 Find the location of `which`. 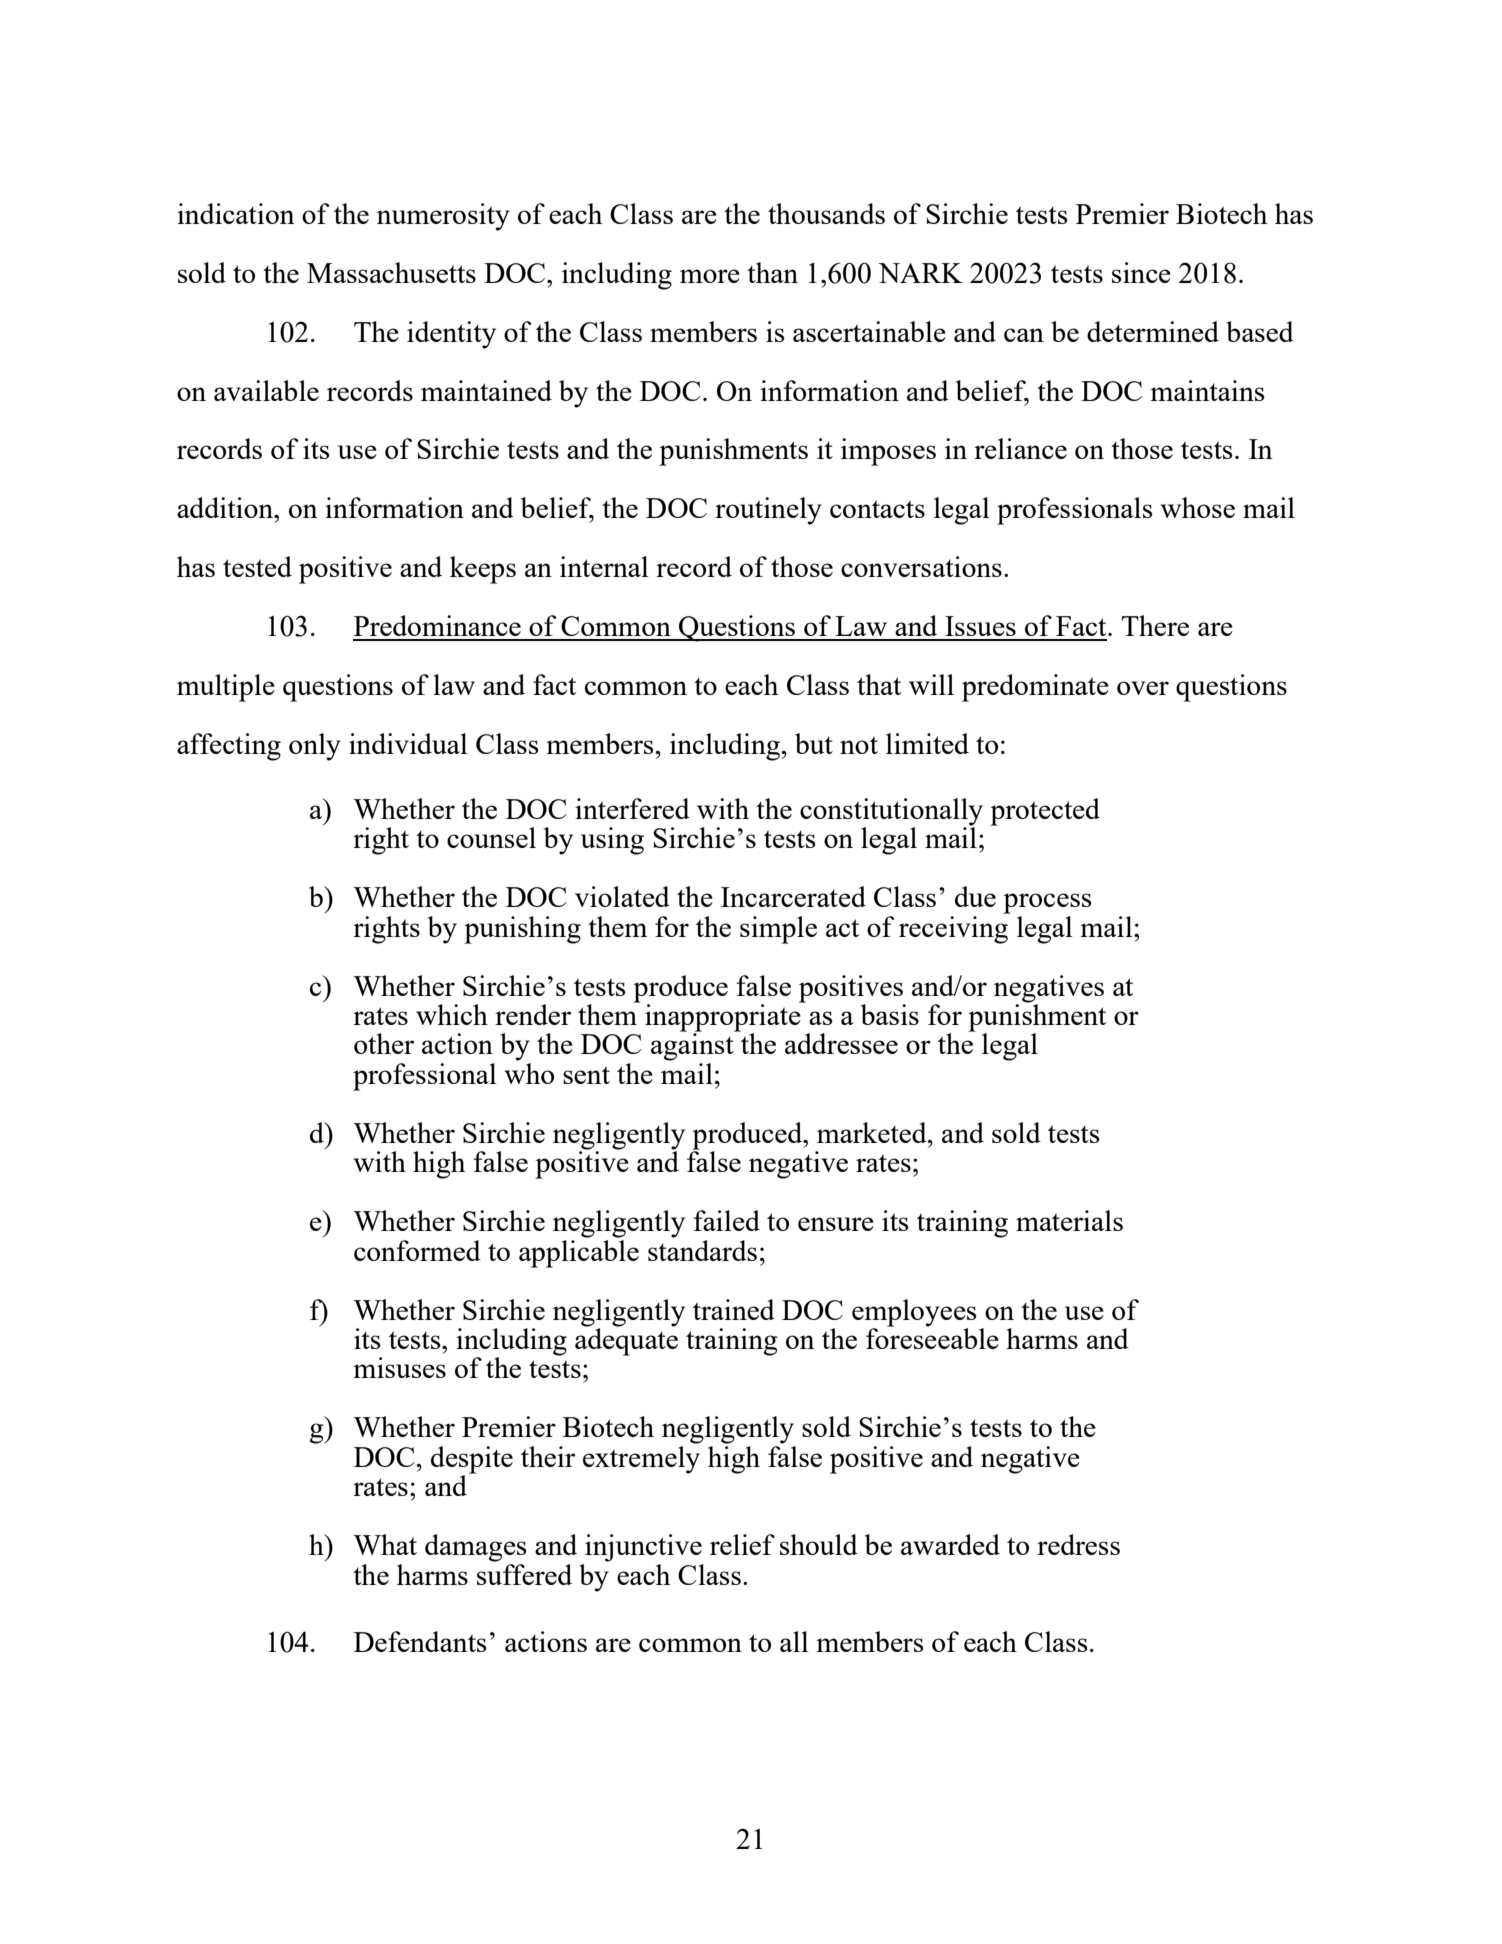

which is located at coordinates (452, 1014).
